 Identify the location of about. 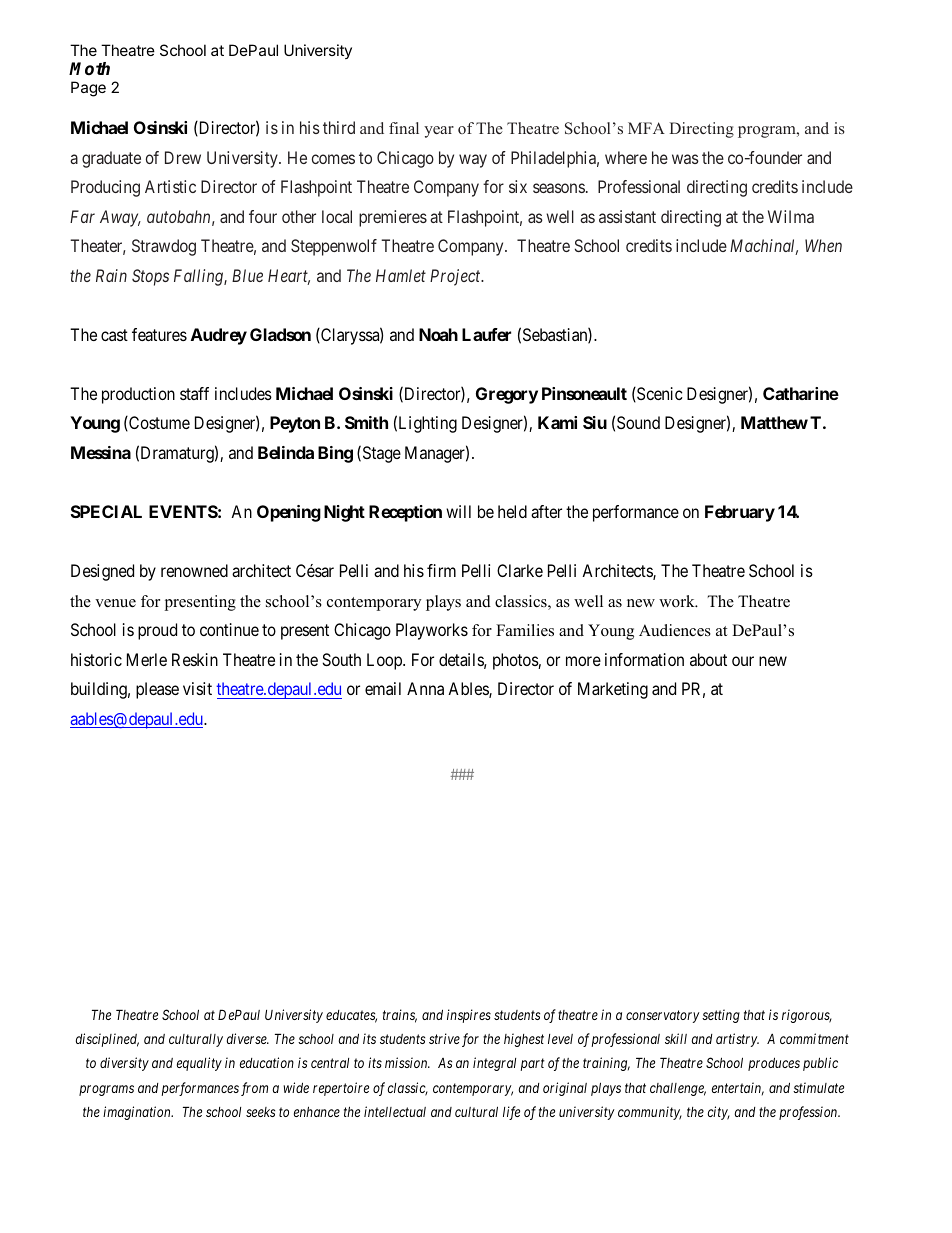
(708, 659).
